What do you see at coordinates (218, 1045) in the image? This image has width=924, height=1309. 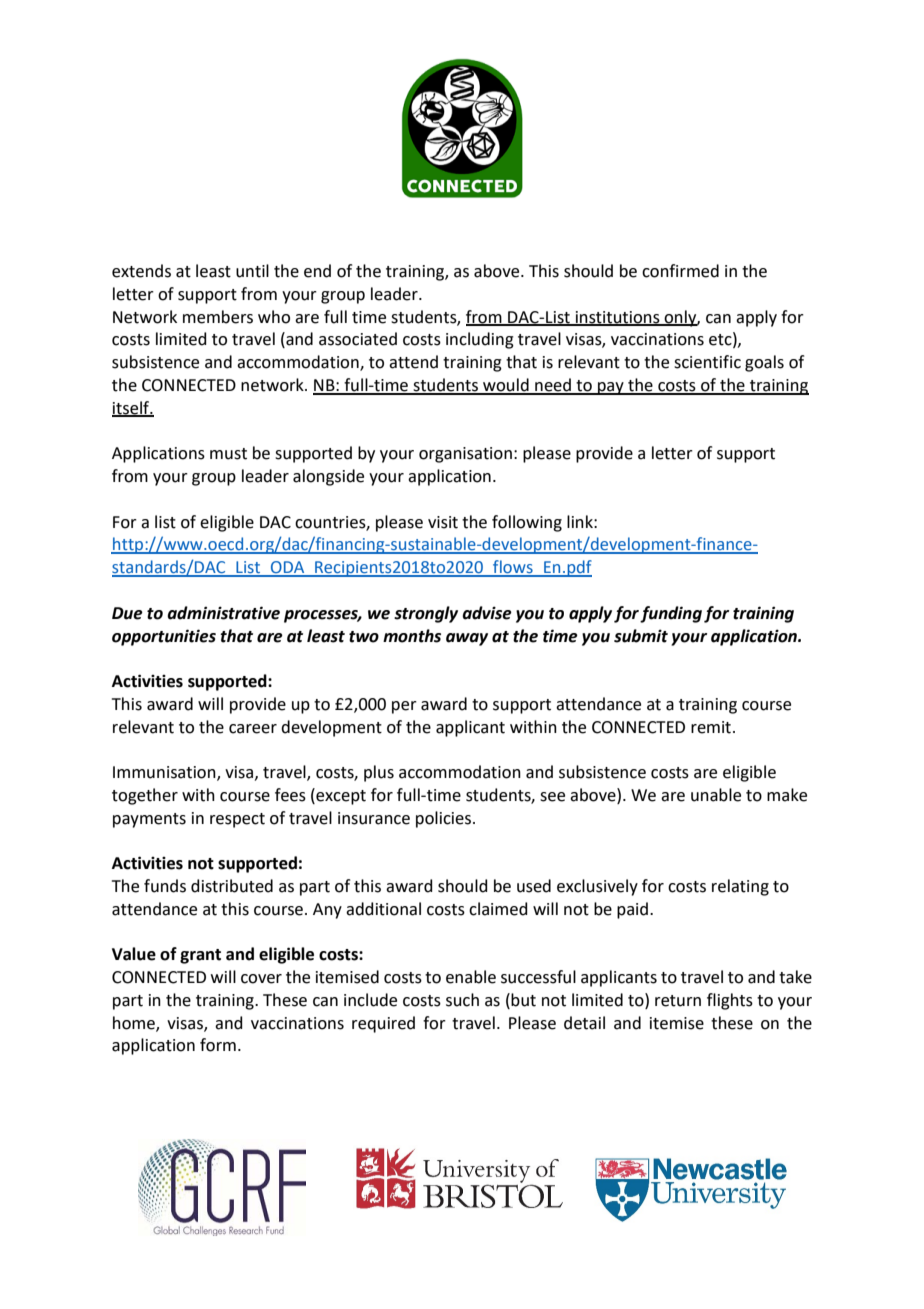 I see `form` at bounding box center [218, 1045].
